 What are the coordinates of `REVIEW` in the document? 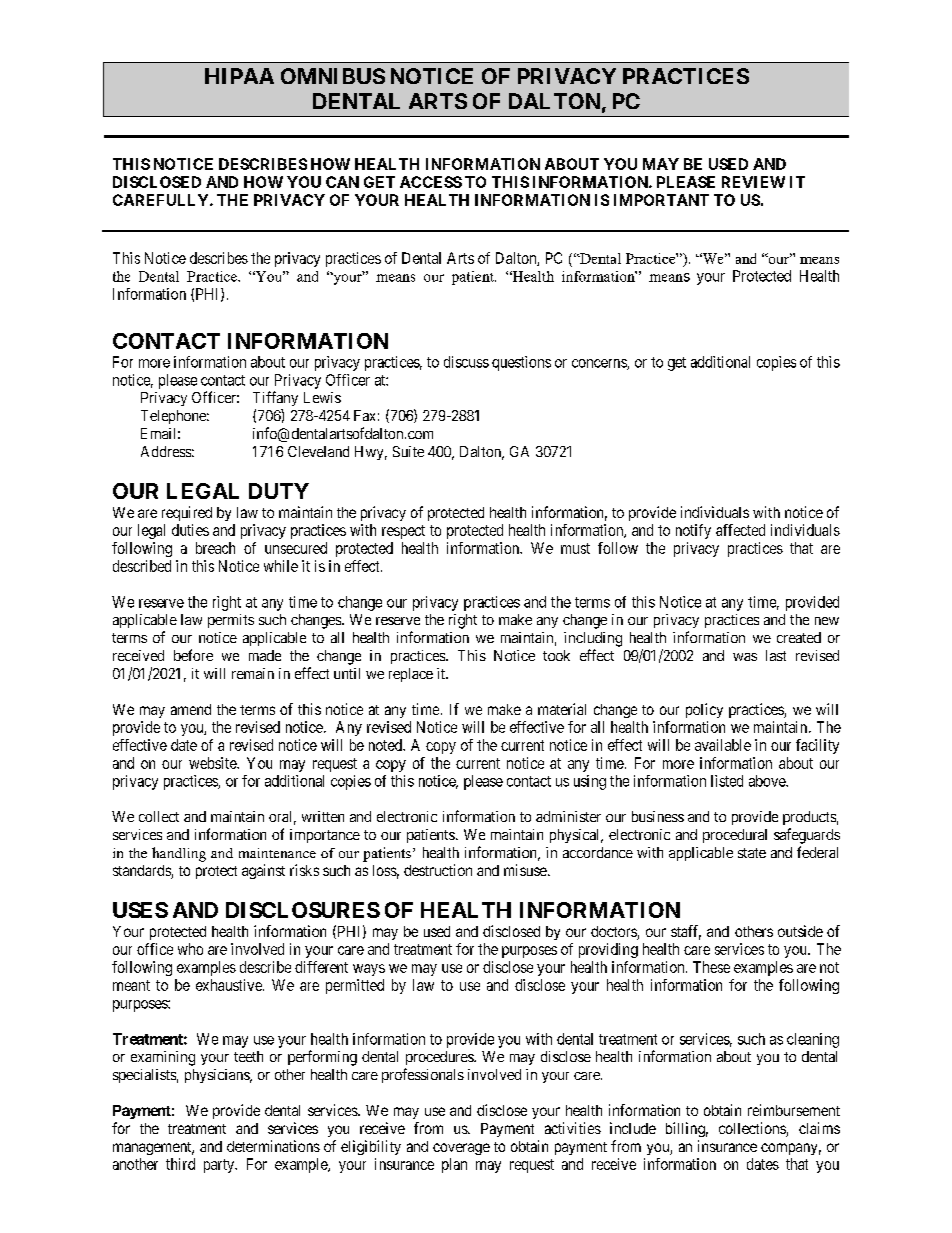 It's located at (753, 182).
